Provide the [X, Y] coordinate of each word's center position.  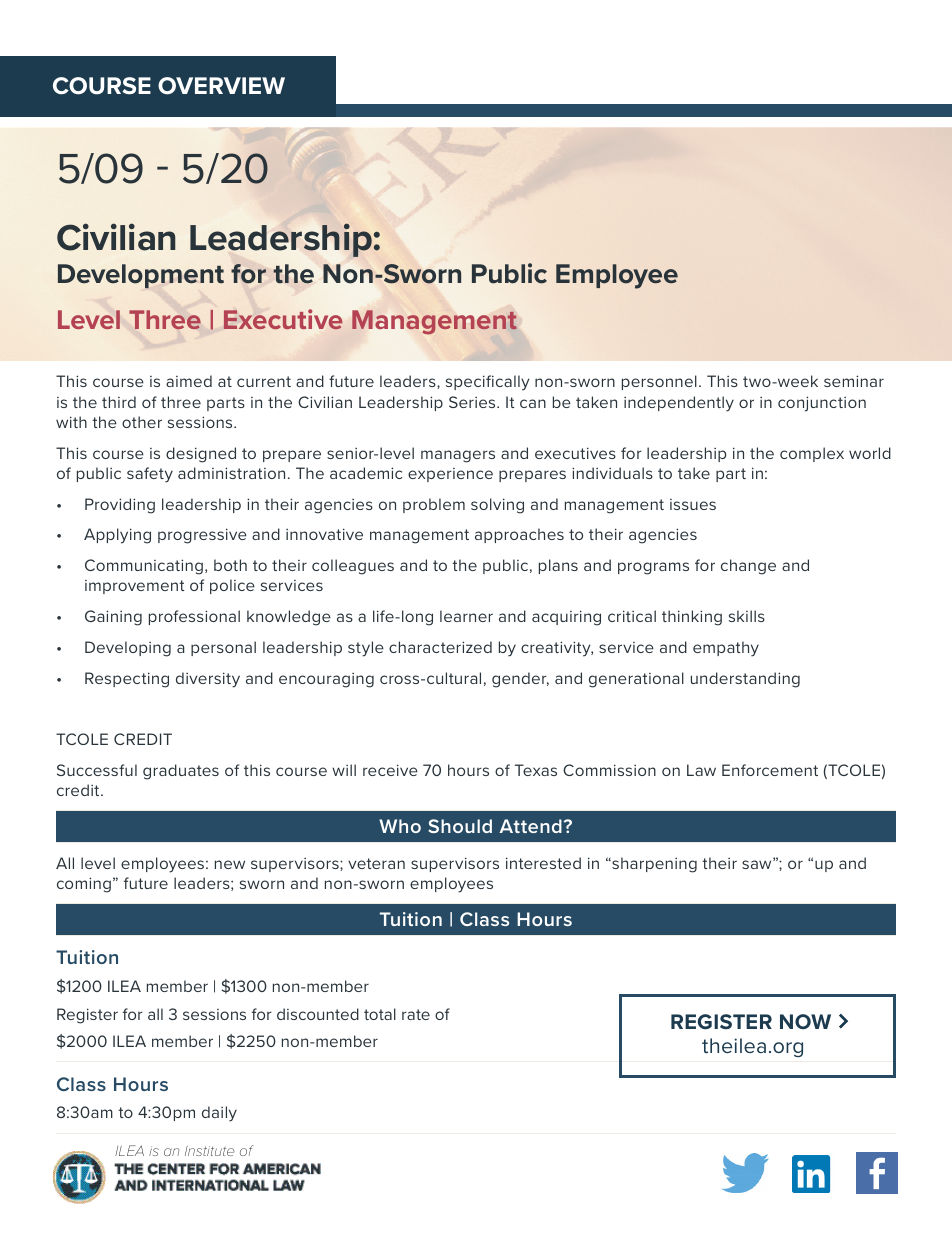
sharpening [653, 865]
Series [473, 402]
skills [747, 616]
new [230, 864]
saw [758, 863]
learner [466, 616]
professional [194, 617]
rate [416, 1014]
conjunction [822, 404]
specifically [488, 383]
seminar [854, 381]
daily [219, 1114]
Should [460, 826]
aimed [189, 381]
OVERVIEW [221, 86]
